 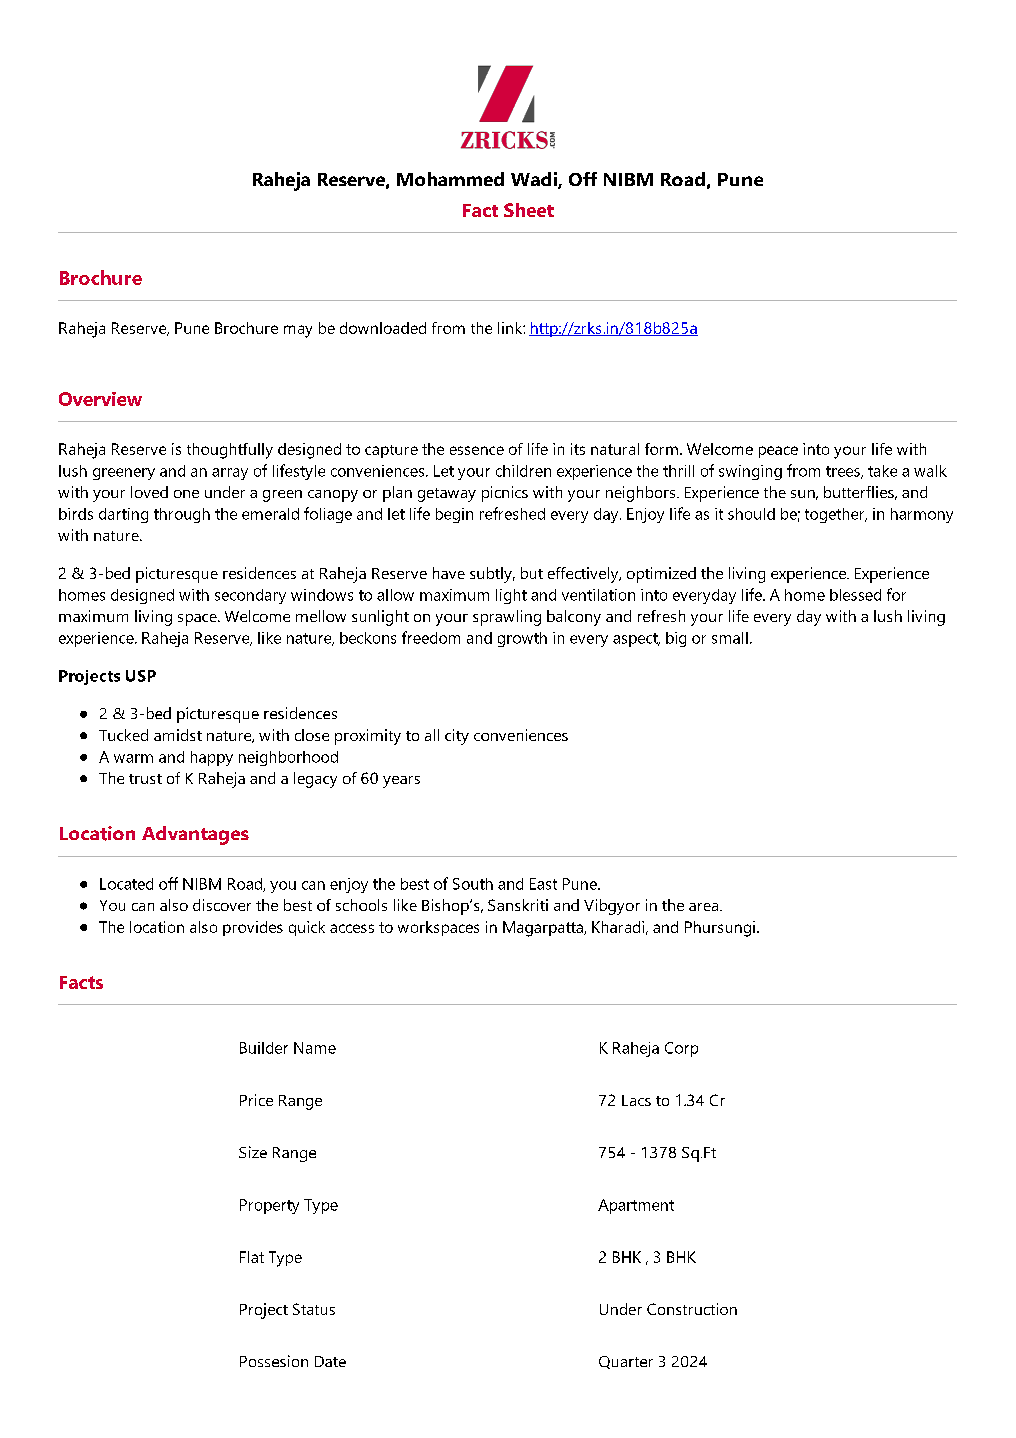 I want to click on Quarter, so click(x=626, y=1362).
